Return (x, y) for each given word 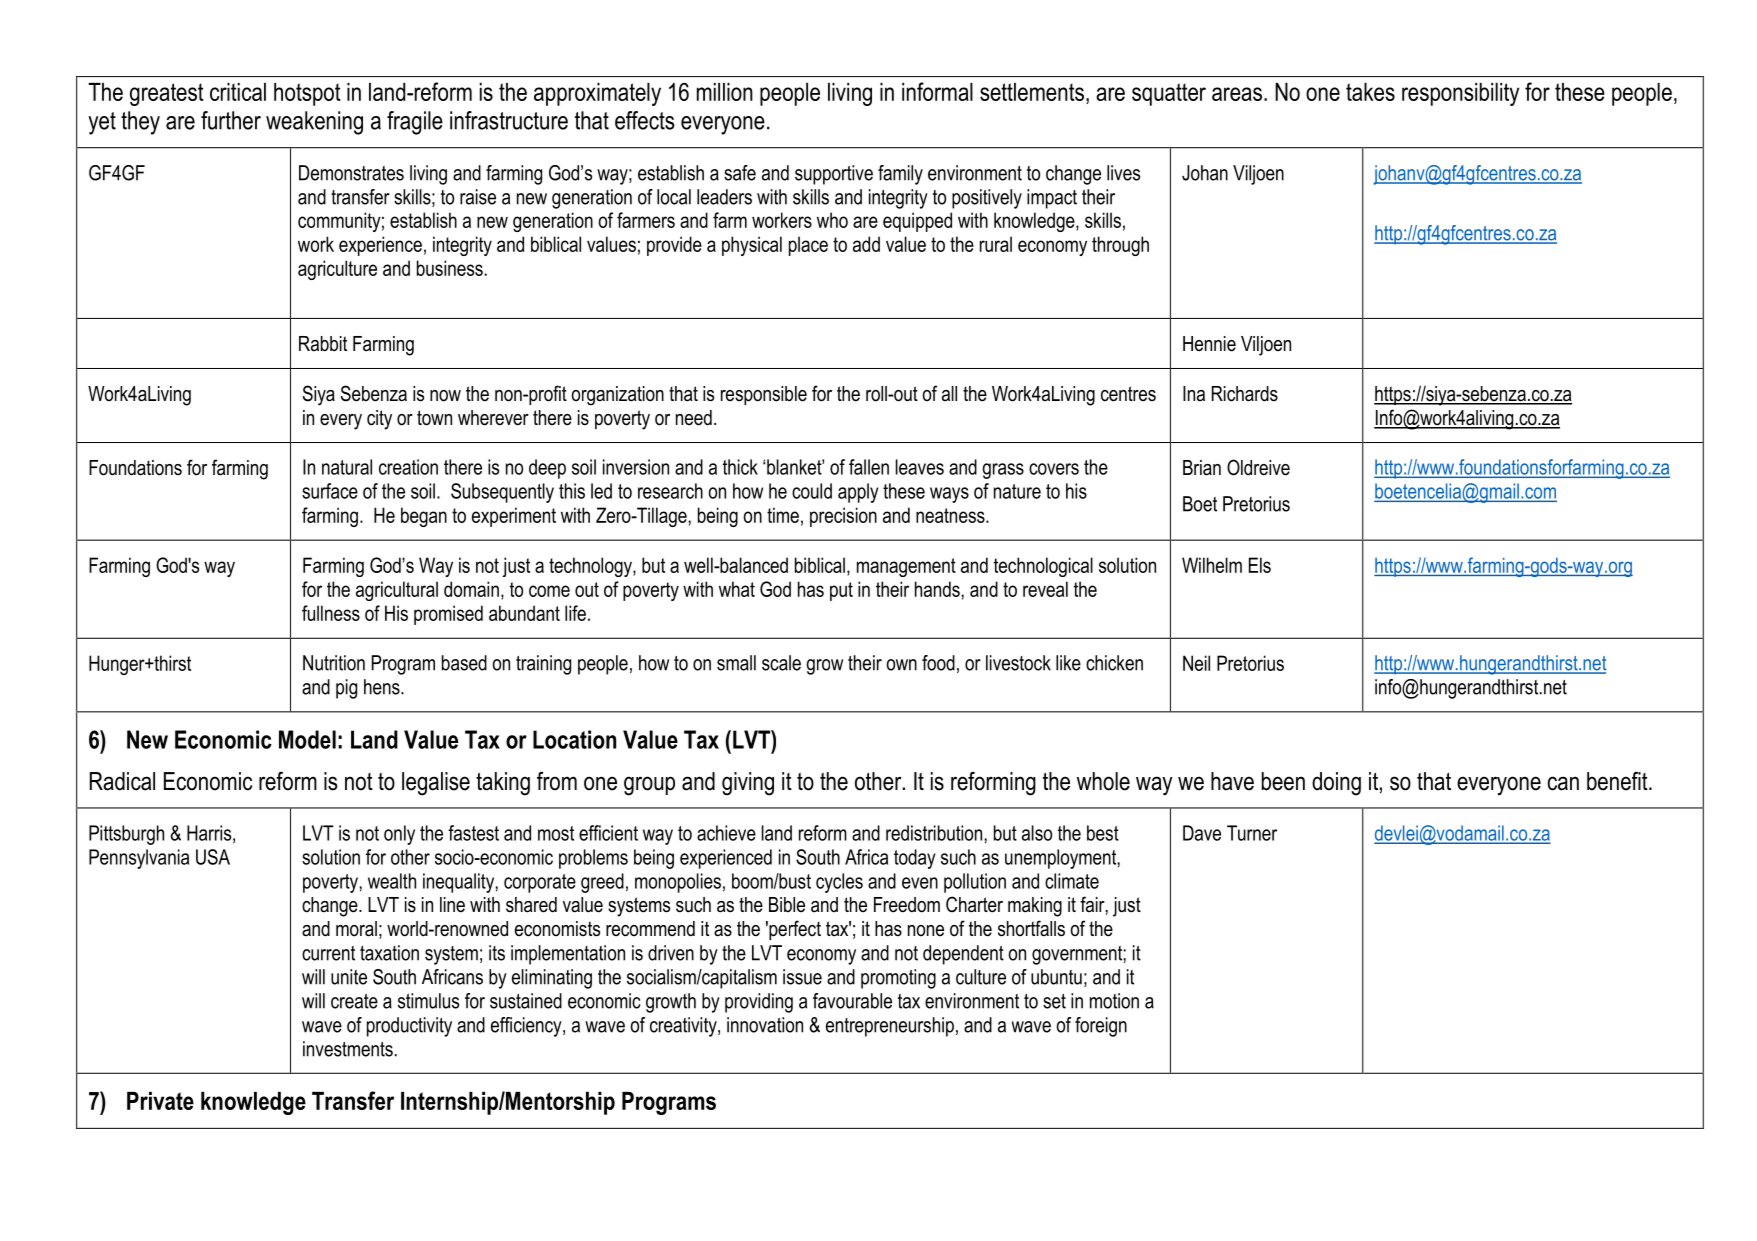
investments (348, 1049)
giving (748, 784)
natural (347, 467)
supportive (834, 175)
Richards (1245, 394)
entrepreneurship (890, 1027)
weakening (314, 123)
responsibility (1460, 94)
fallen (869, 467)
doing (1336, 784)
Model (307, 739)
